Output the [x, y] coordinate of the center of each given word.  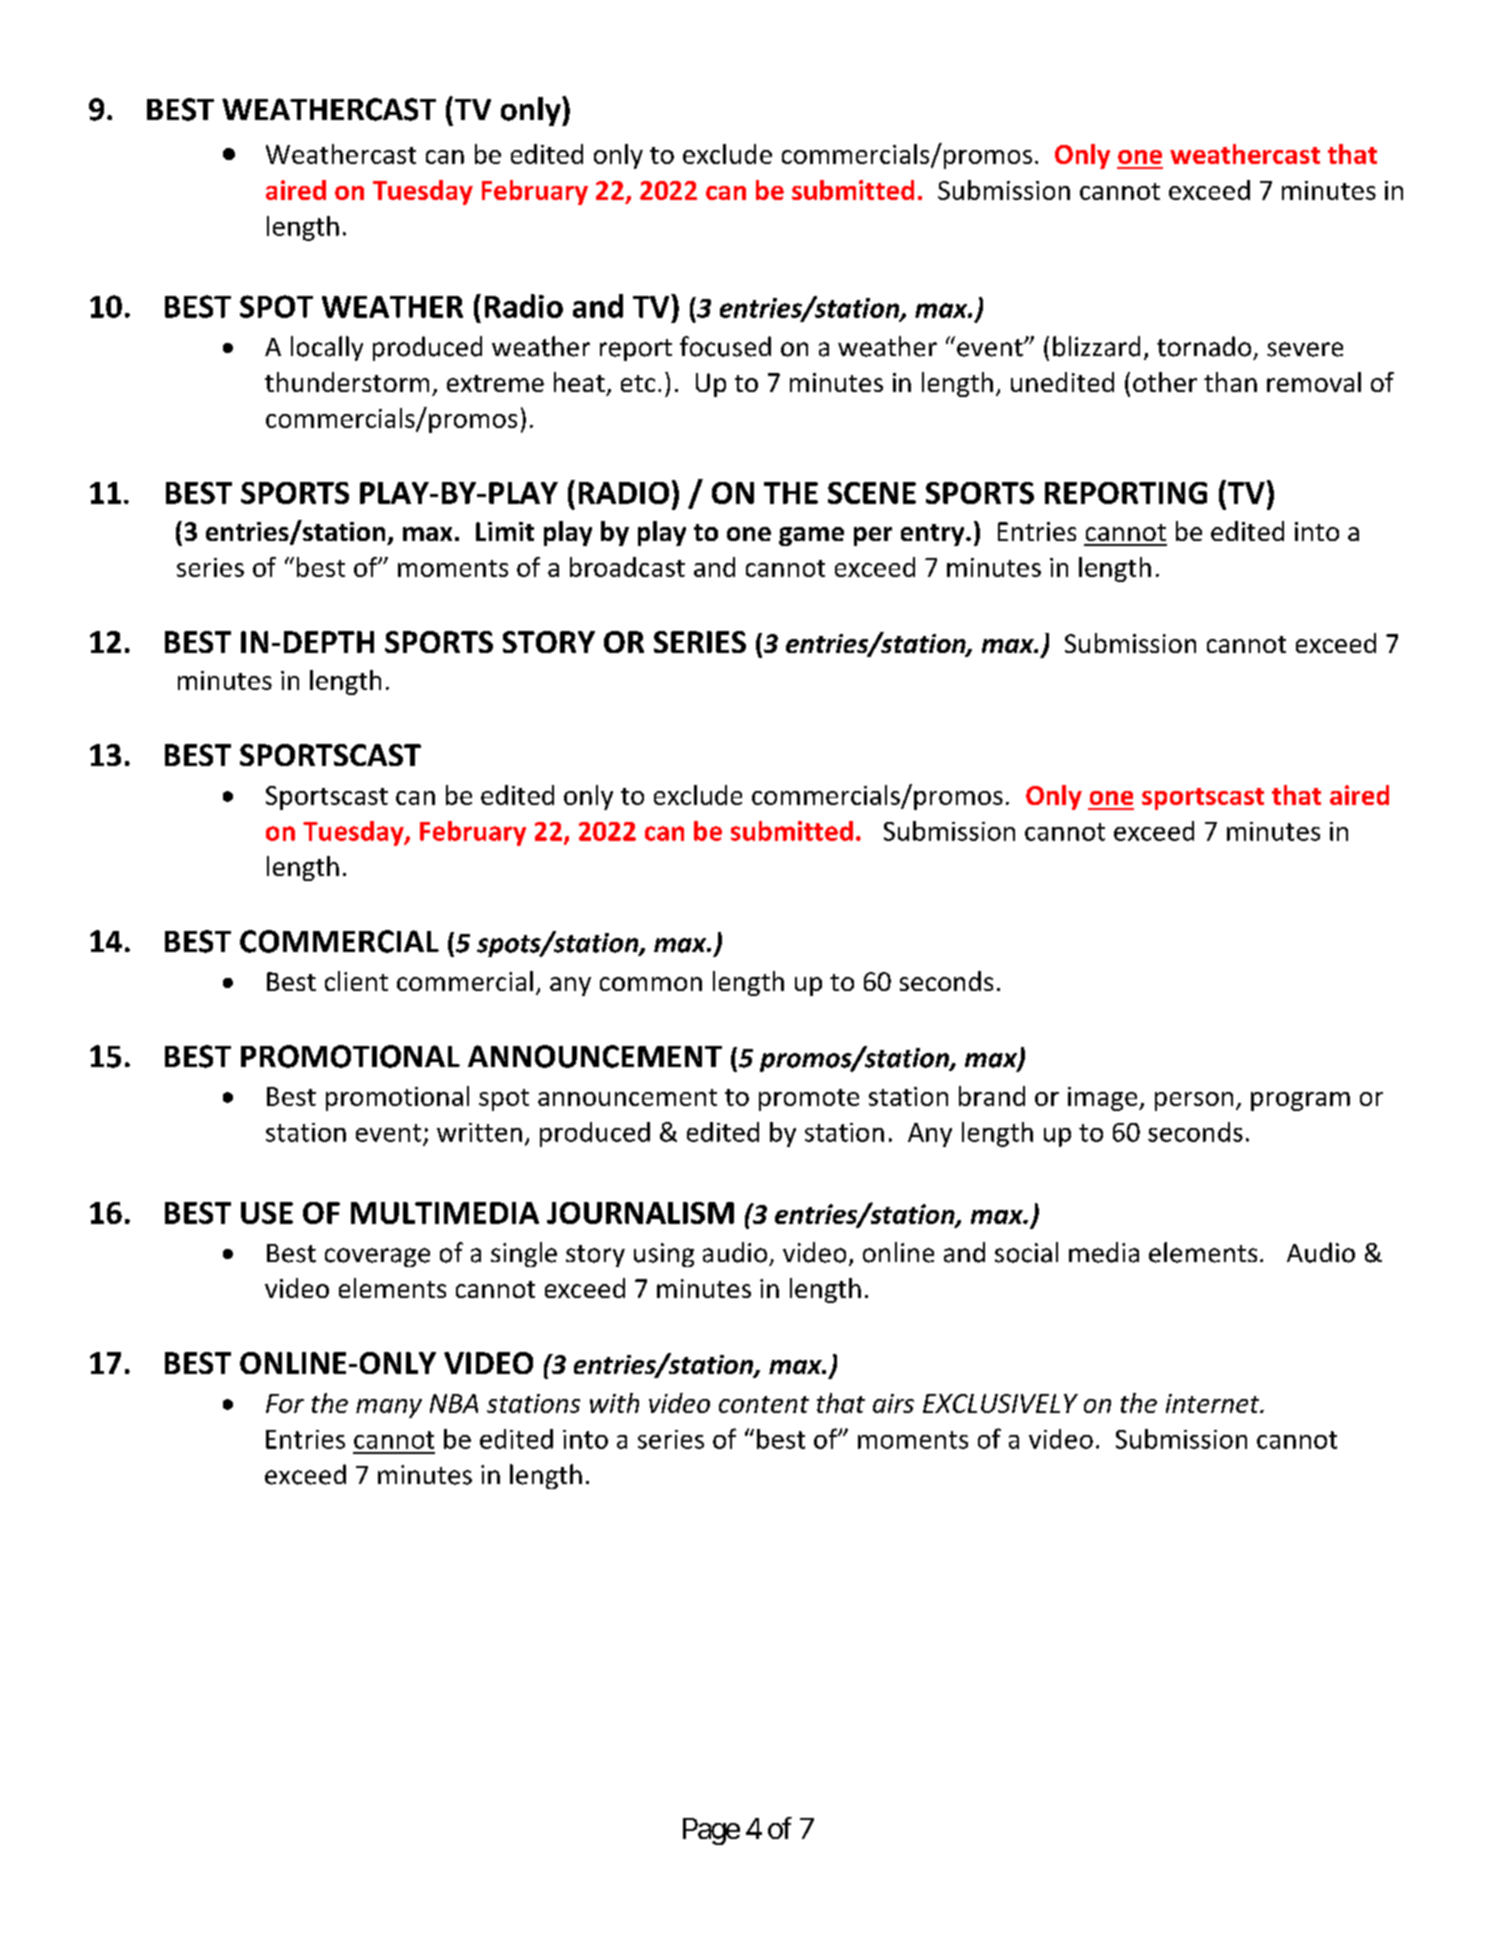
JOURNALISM [640, 1213]
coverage [377, 1257]
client [356, 981]
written [479, 1132]
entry [934, 535]
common [651, 984]
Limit [505, 531]
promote [809, 1100]
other [1165, 382]
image [1104, 1099]
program [1300, 1101]
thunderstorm [347, 382]
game [811, 536]
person [1194, 1101]
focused [725, 346]
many [389, 1408]
